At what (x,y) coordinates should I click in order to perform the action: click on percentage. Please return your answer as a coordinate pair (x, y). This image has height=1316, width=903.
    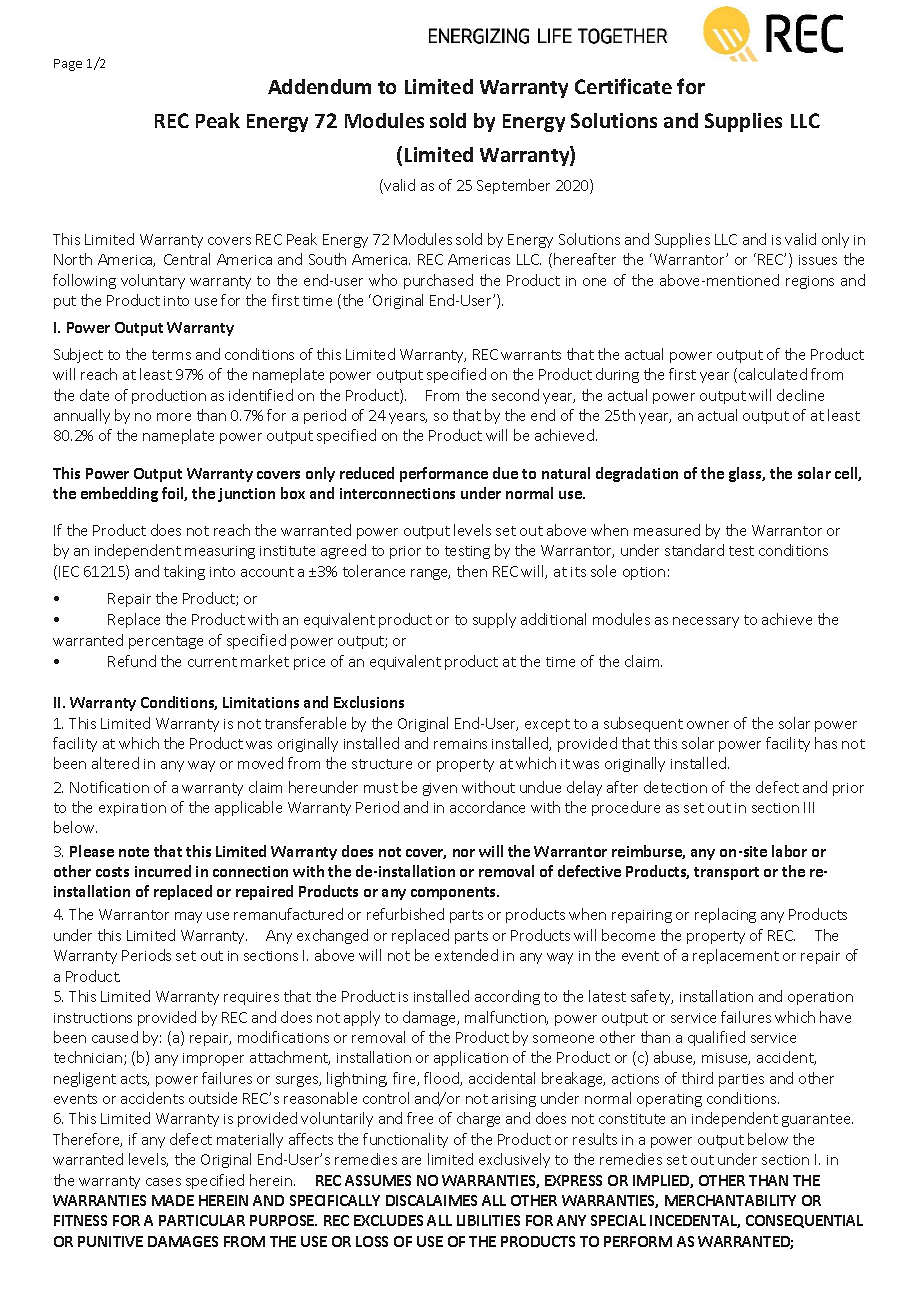
    Looking at the image, I should click on (166, 642).
